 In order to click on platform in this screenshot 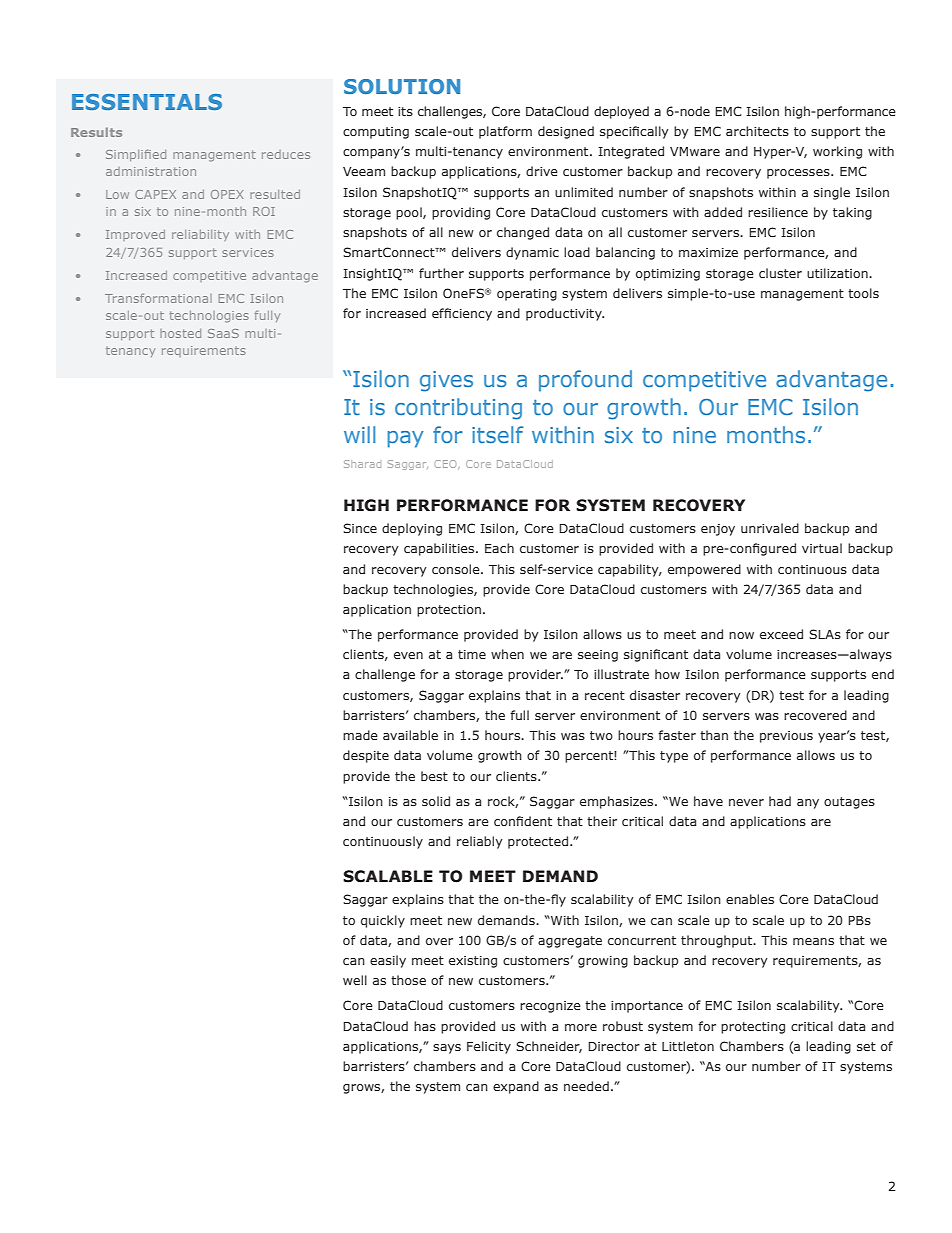, I will do `click(505, 132)`.
